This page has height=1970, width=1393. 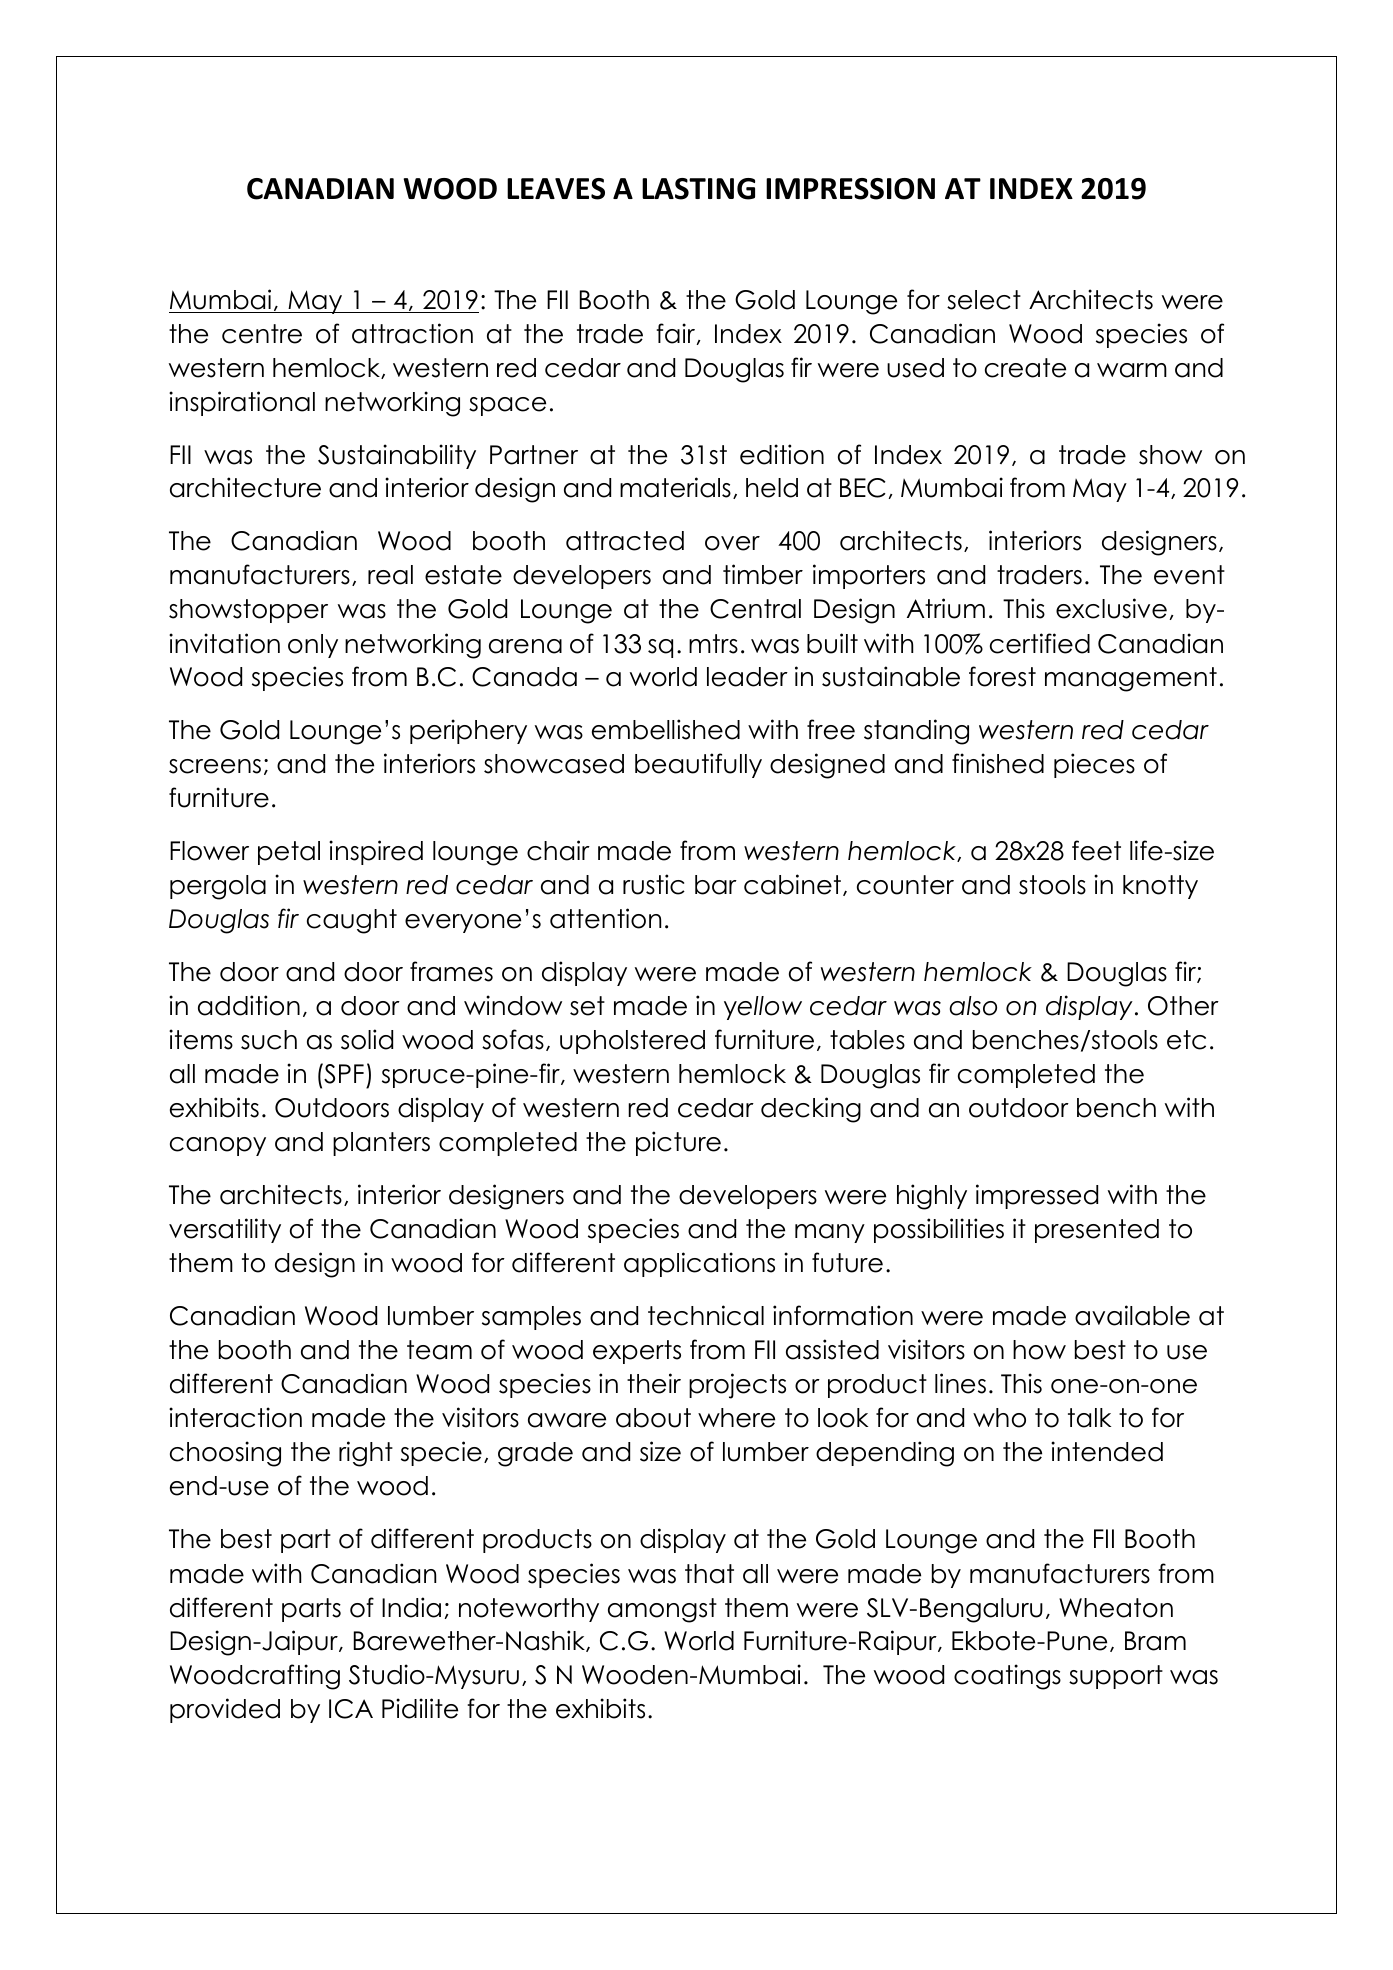 I want to click on available, so click(x=1132, y=1315).
